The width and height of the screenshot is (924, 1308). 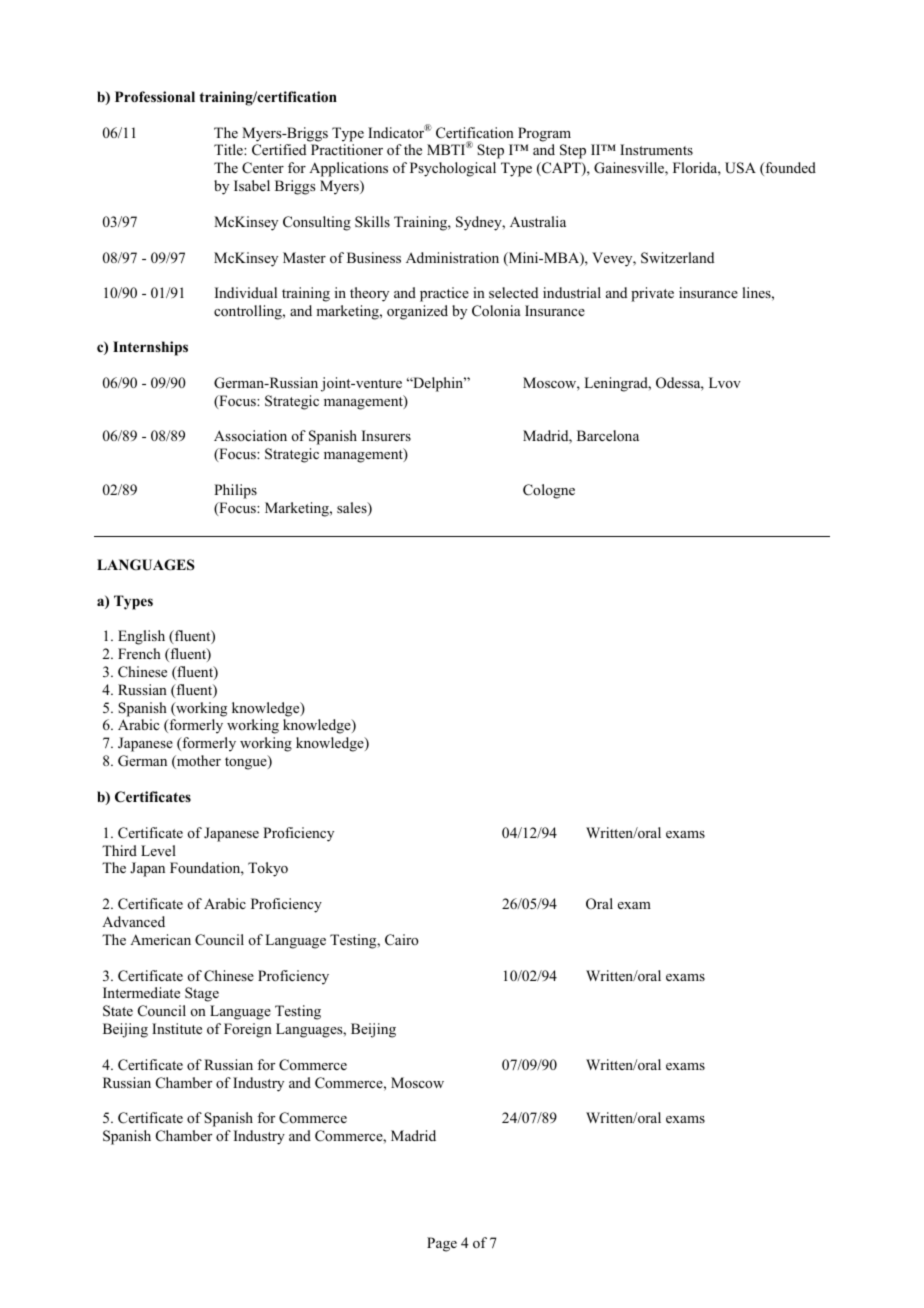 I want to click on Instruments, so click(x=656, y=149).
